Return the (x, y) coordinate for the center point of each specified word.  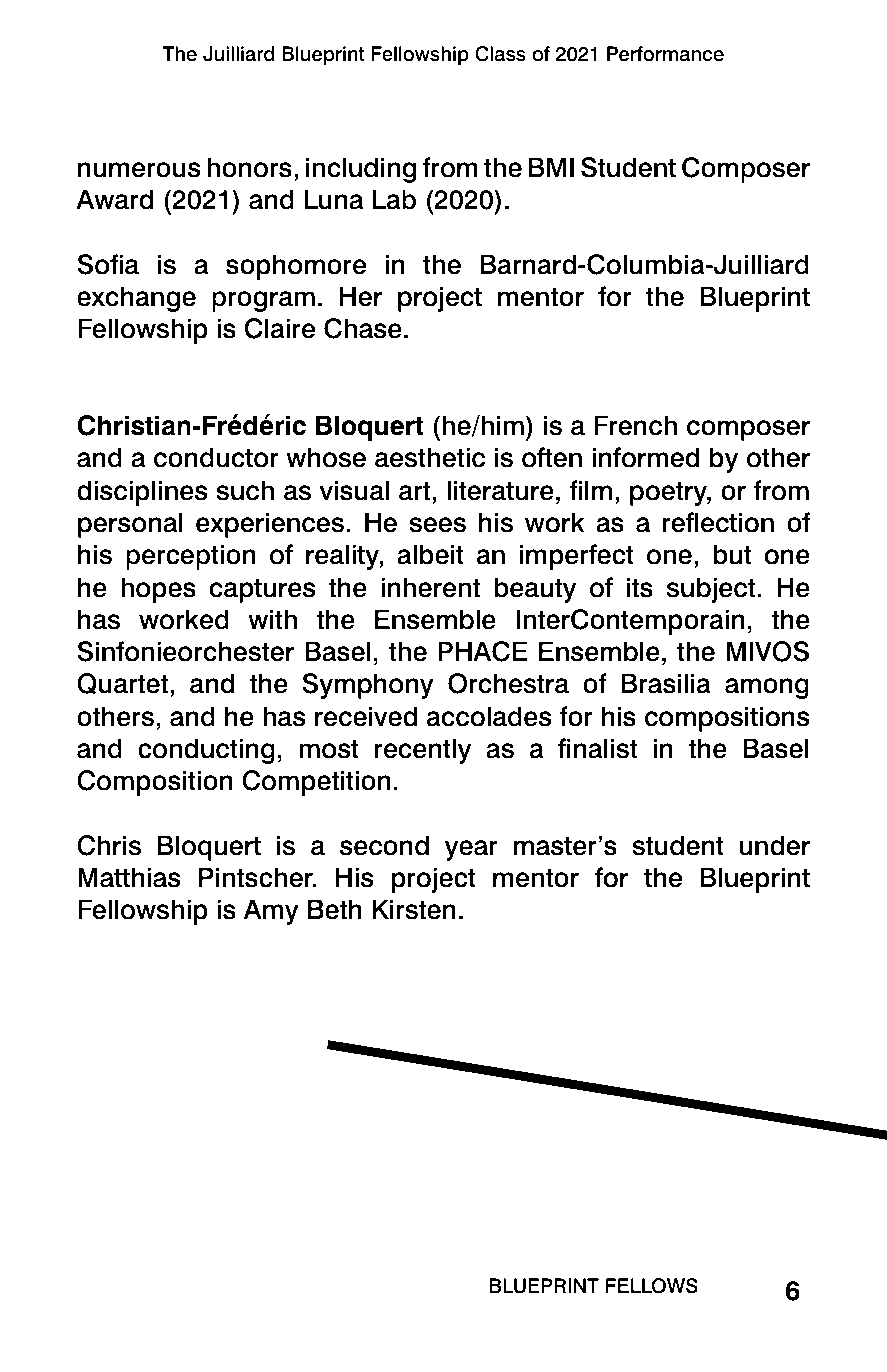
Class (500, 54)
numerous (139, 170)
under (775, 845)
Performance (665, 54)
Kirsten (414, 909)
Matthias (129, 877)
